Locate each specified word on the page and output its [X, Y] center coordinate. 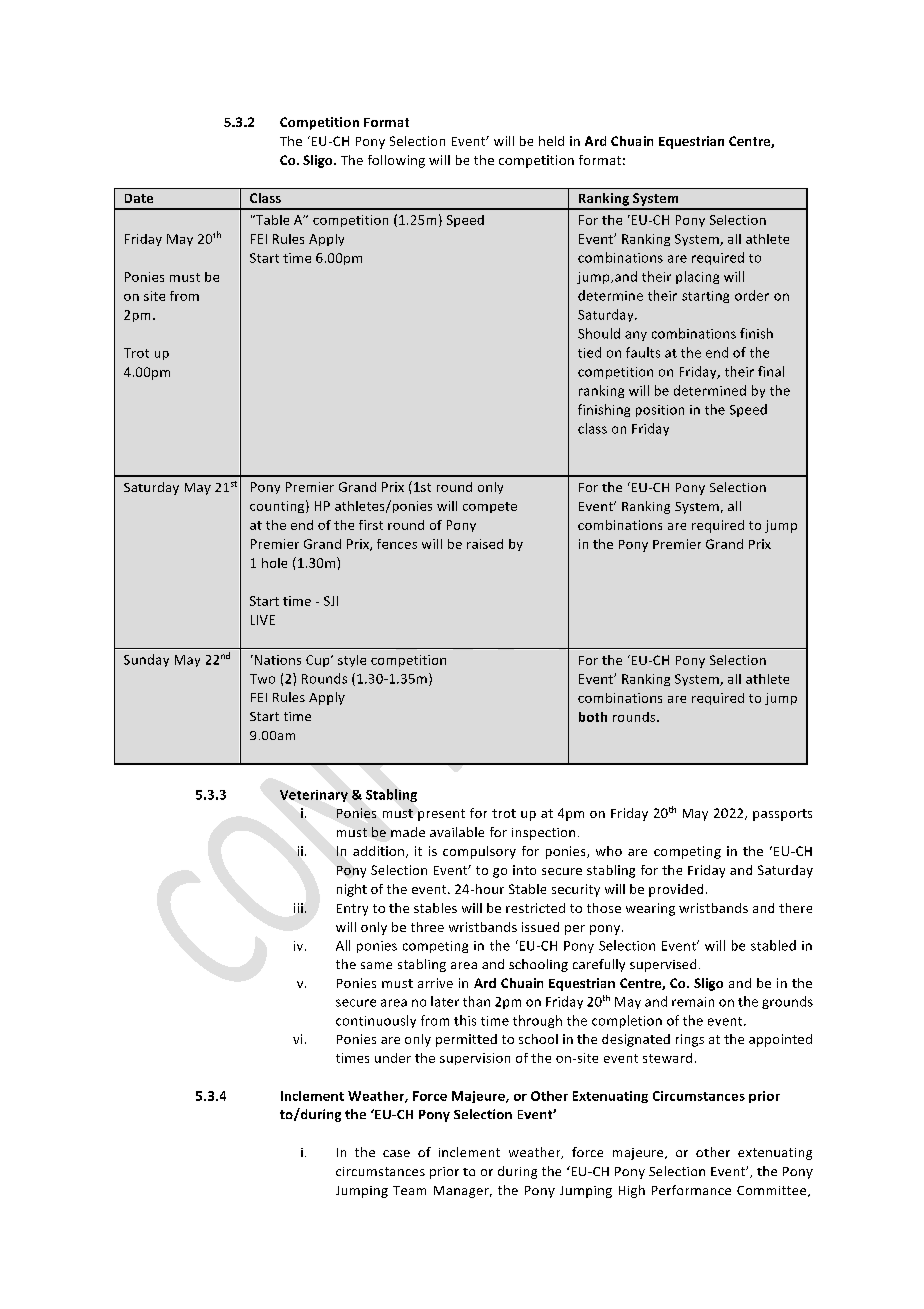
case [396, 1153]
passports [782, 815]
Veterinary [314, 796]
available [457, 832]
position [660, 411]
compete [490, 507]
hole [274, 563]
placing [697, 277]
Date [139, 198]
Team [409, 1190]
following [396, 161]
